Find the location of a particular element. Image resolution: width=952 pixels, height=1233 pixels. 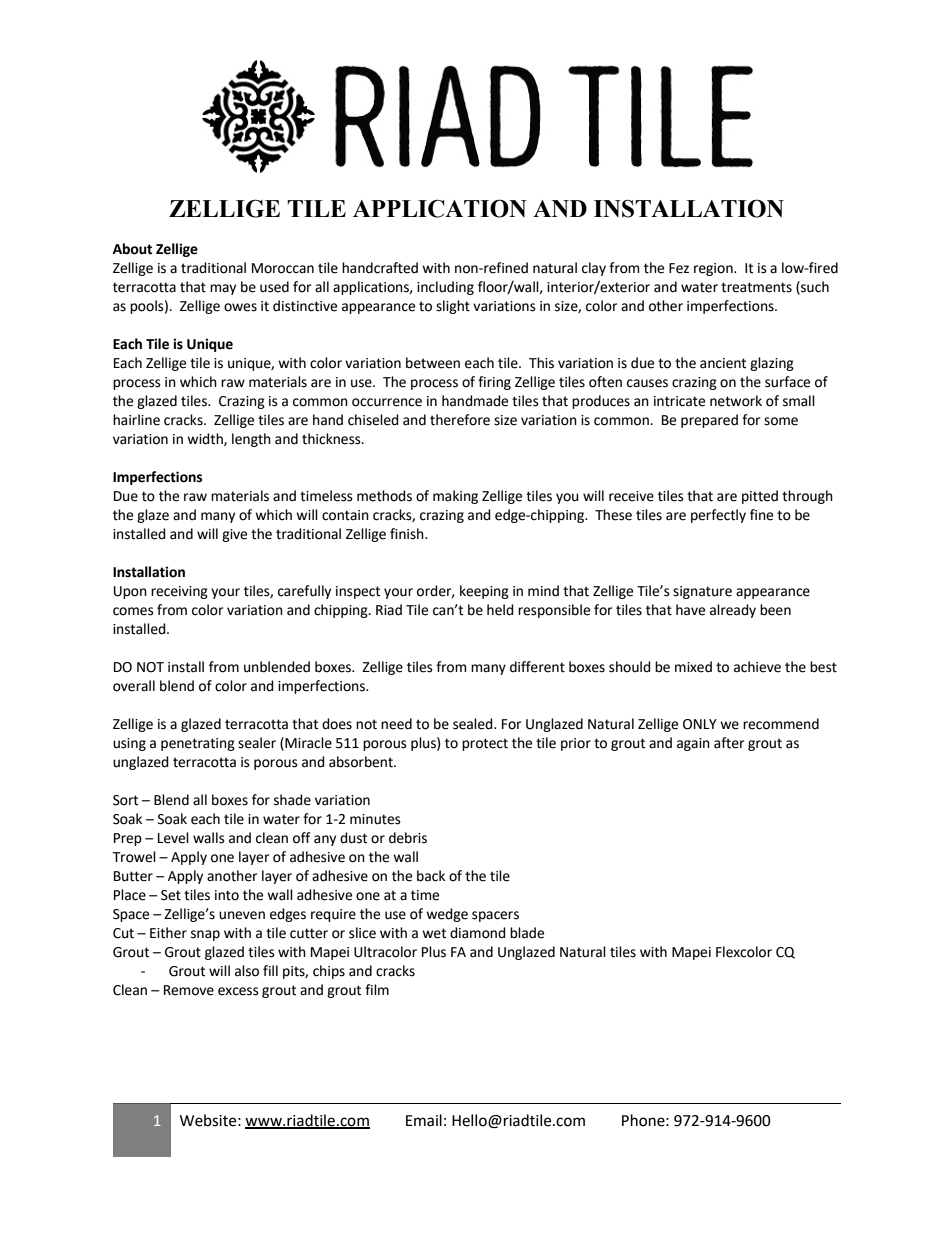

sealed is located at coordinates (474, 724).
